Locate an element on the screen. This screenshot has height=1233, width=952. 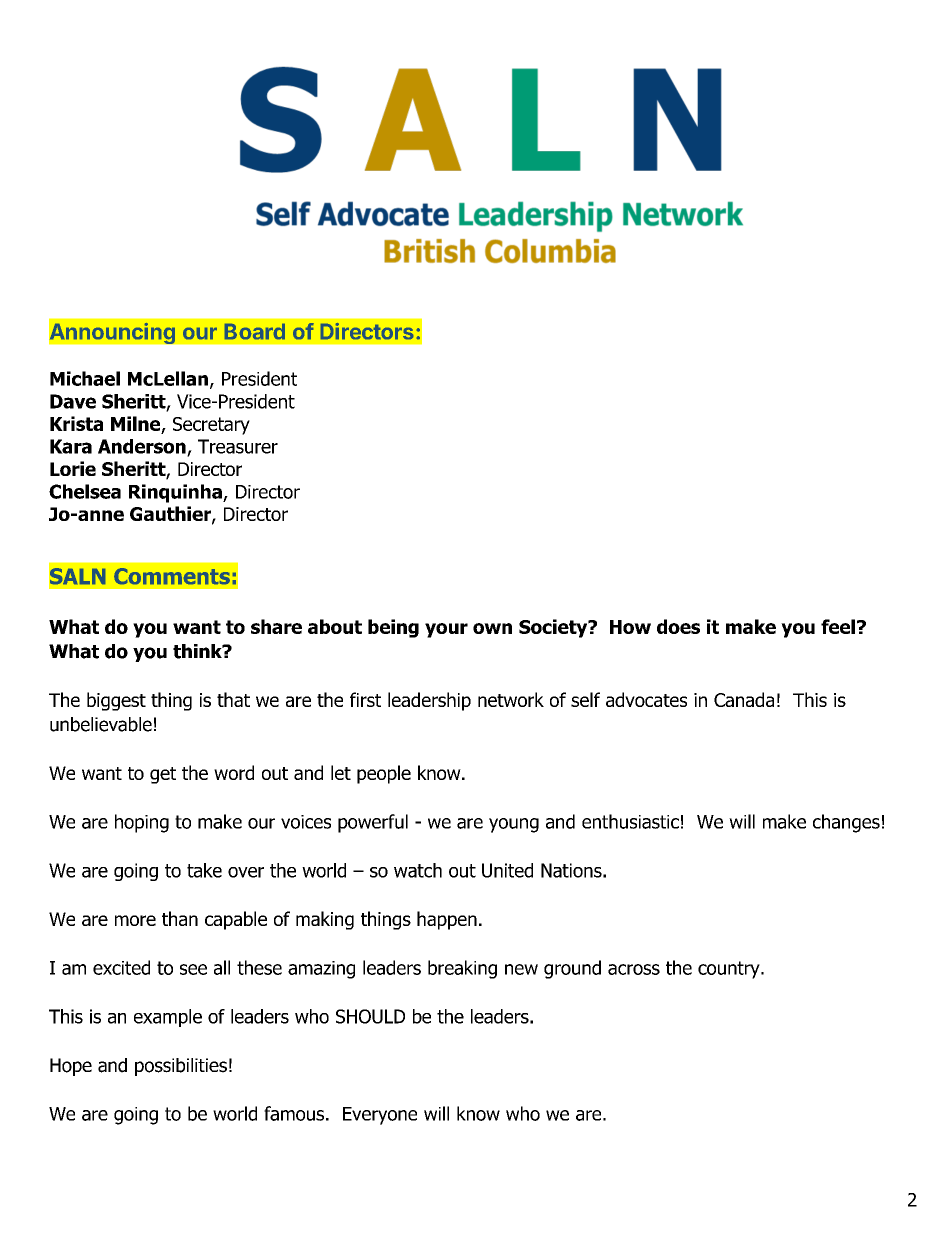
Michael is located at coordinates (85, 378).
